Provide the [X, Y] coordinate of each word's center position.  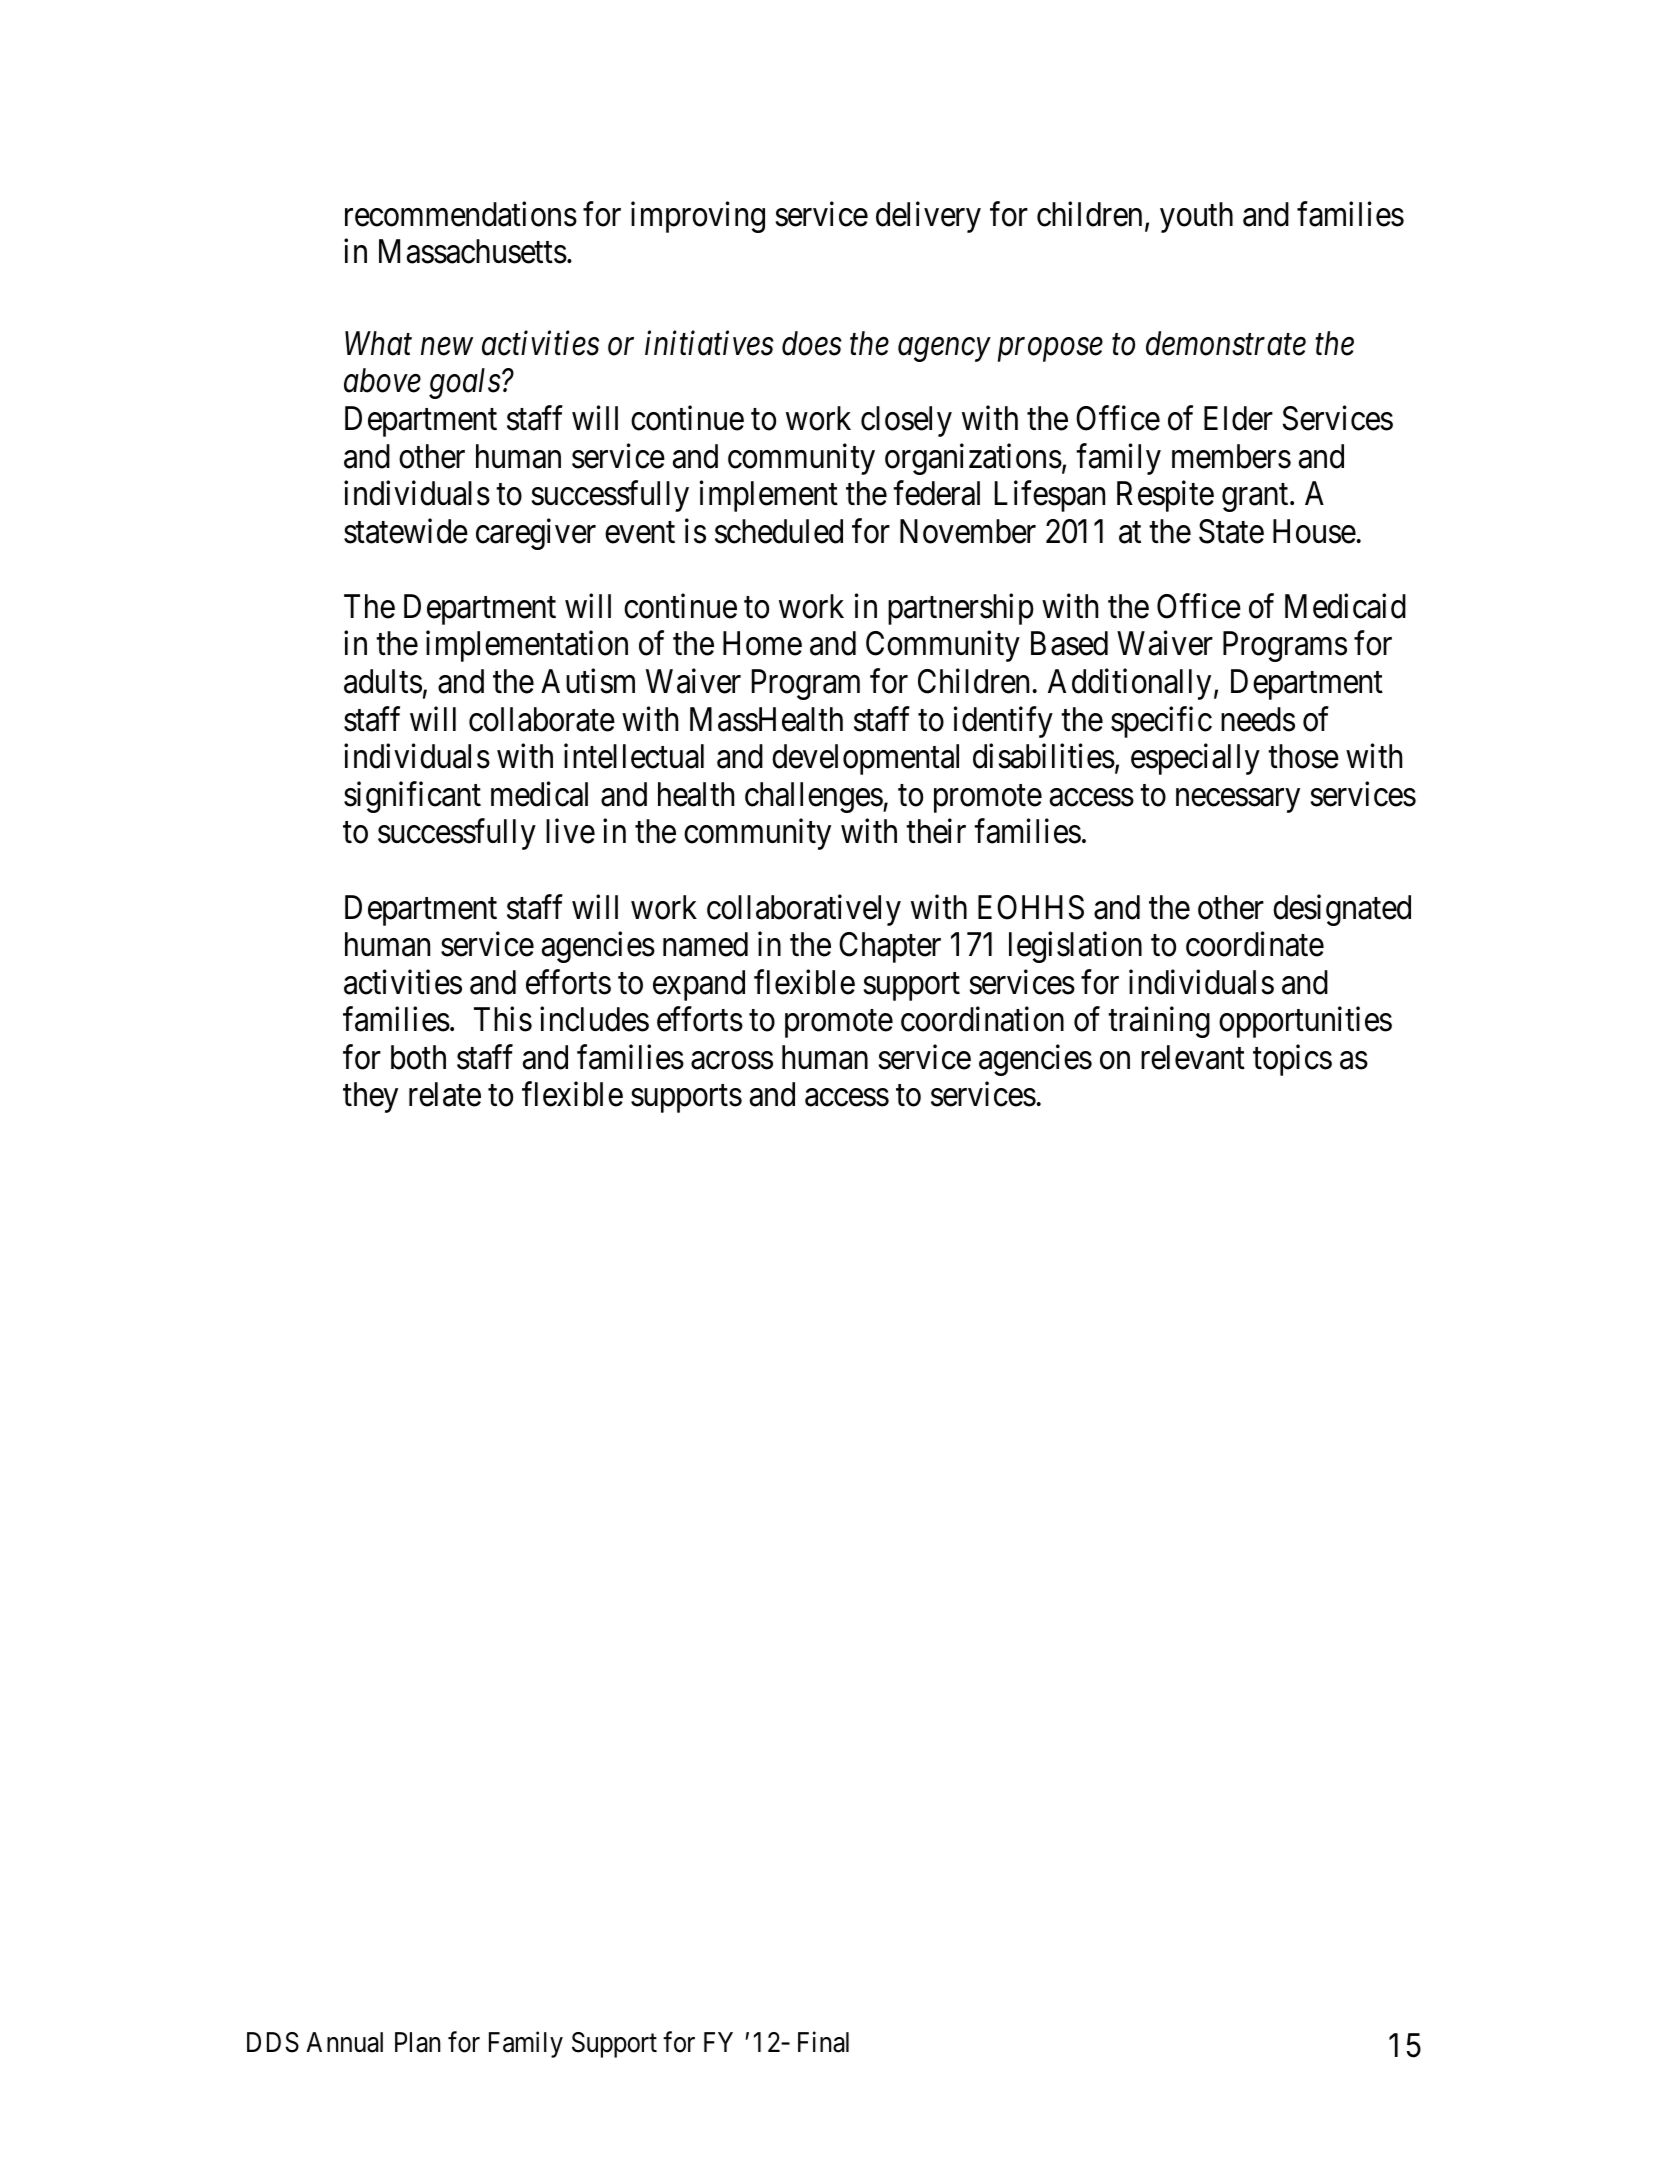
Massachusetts [473, 251]
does [812, 343]
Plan [418, 2042]
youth [1196, 217]
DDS [273, 2042]
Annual [344, 2042]
